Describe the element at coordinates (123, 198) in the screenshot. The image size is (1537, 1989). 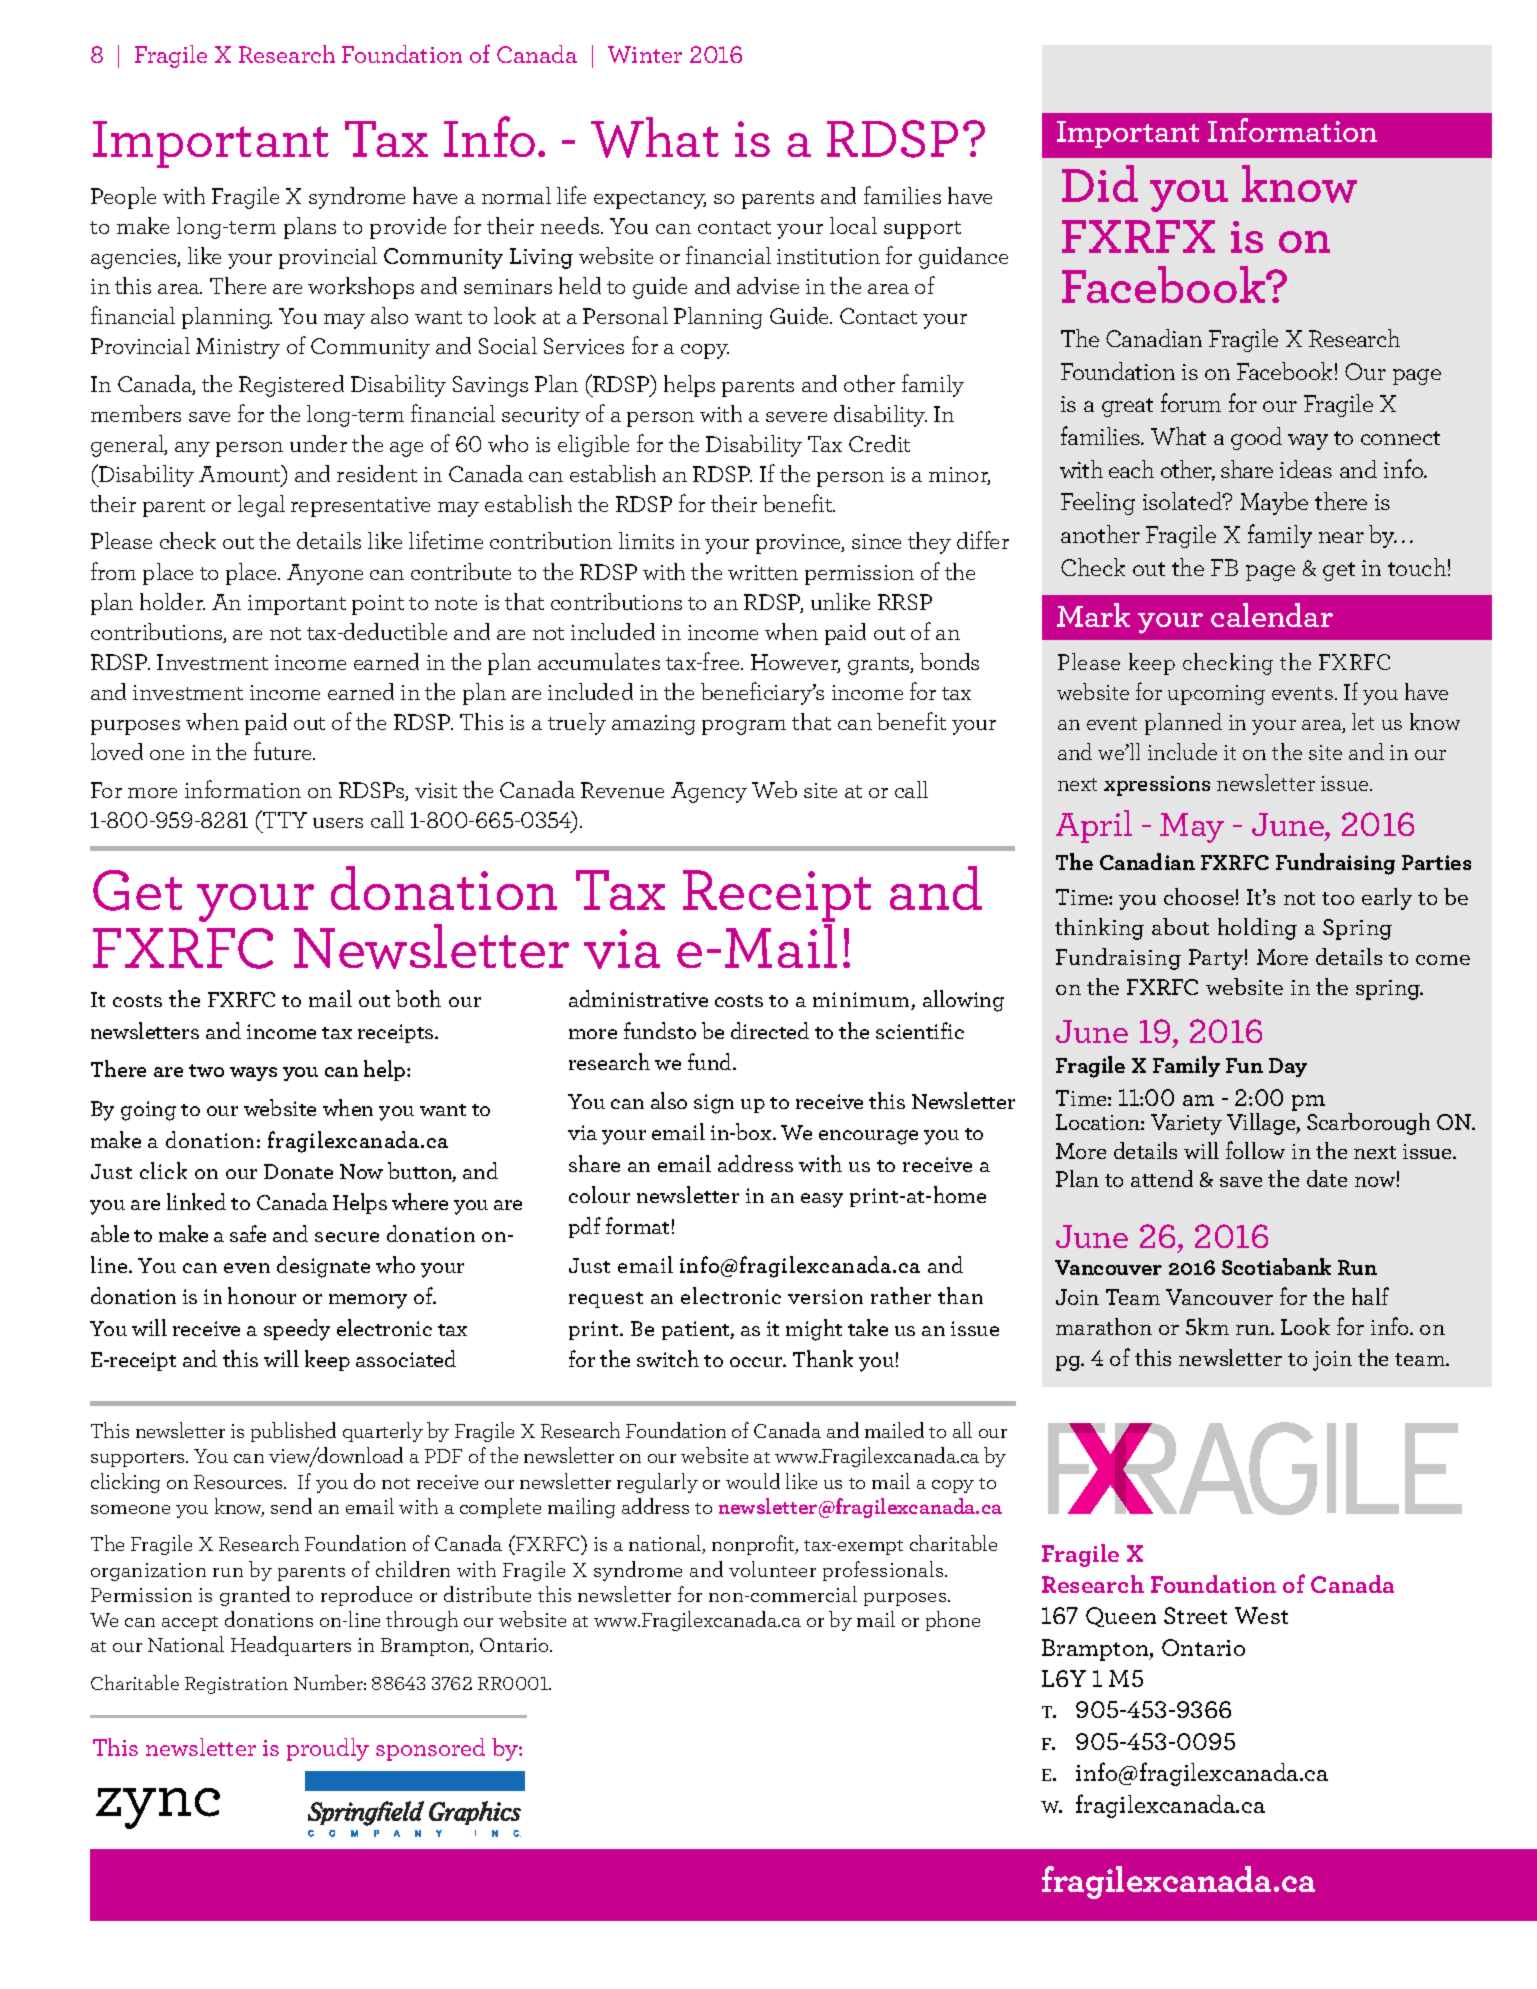
I see `People` at that location.
